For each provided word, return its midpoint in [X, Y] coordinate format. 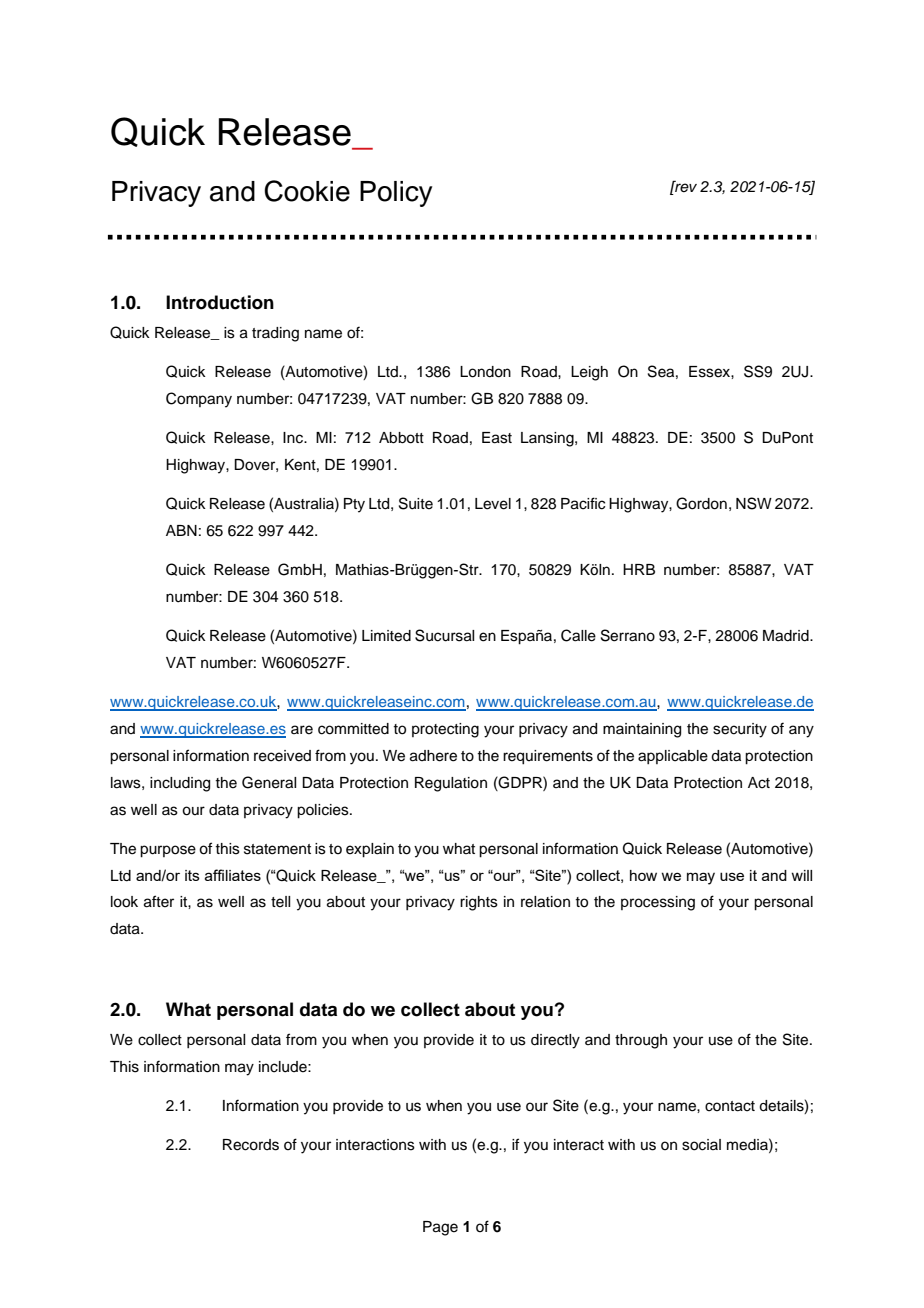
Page [440, 1228]
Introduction [220, 302]
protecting [445, 730]
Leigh [589, 373]
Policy [396, 194]
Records [251, 1145]
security [740, 730]
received [282, 756]
